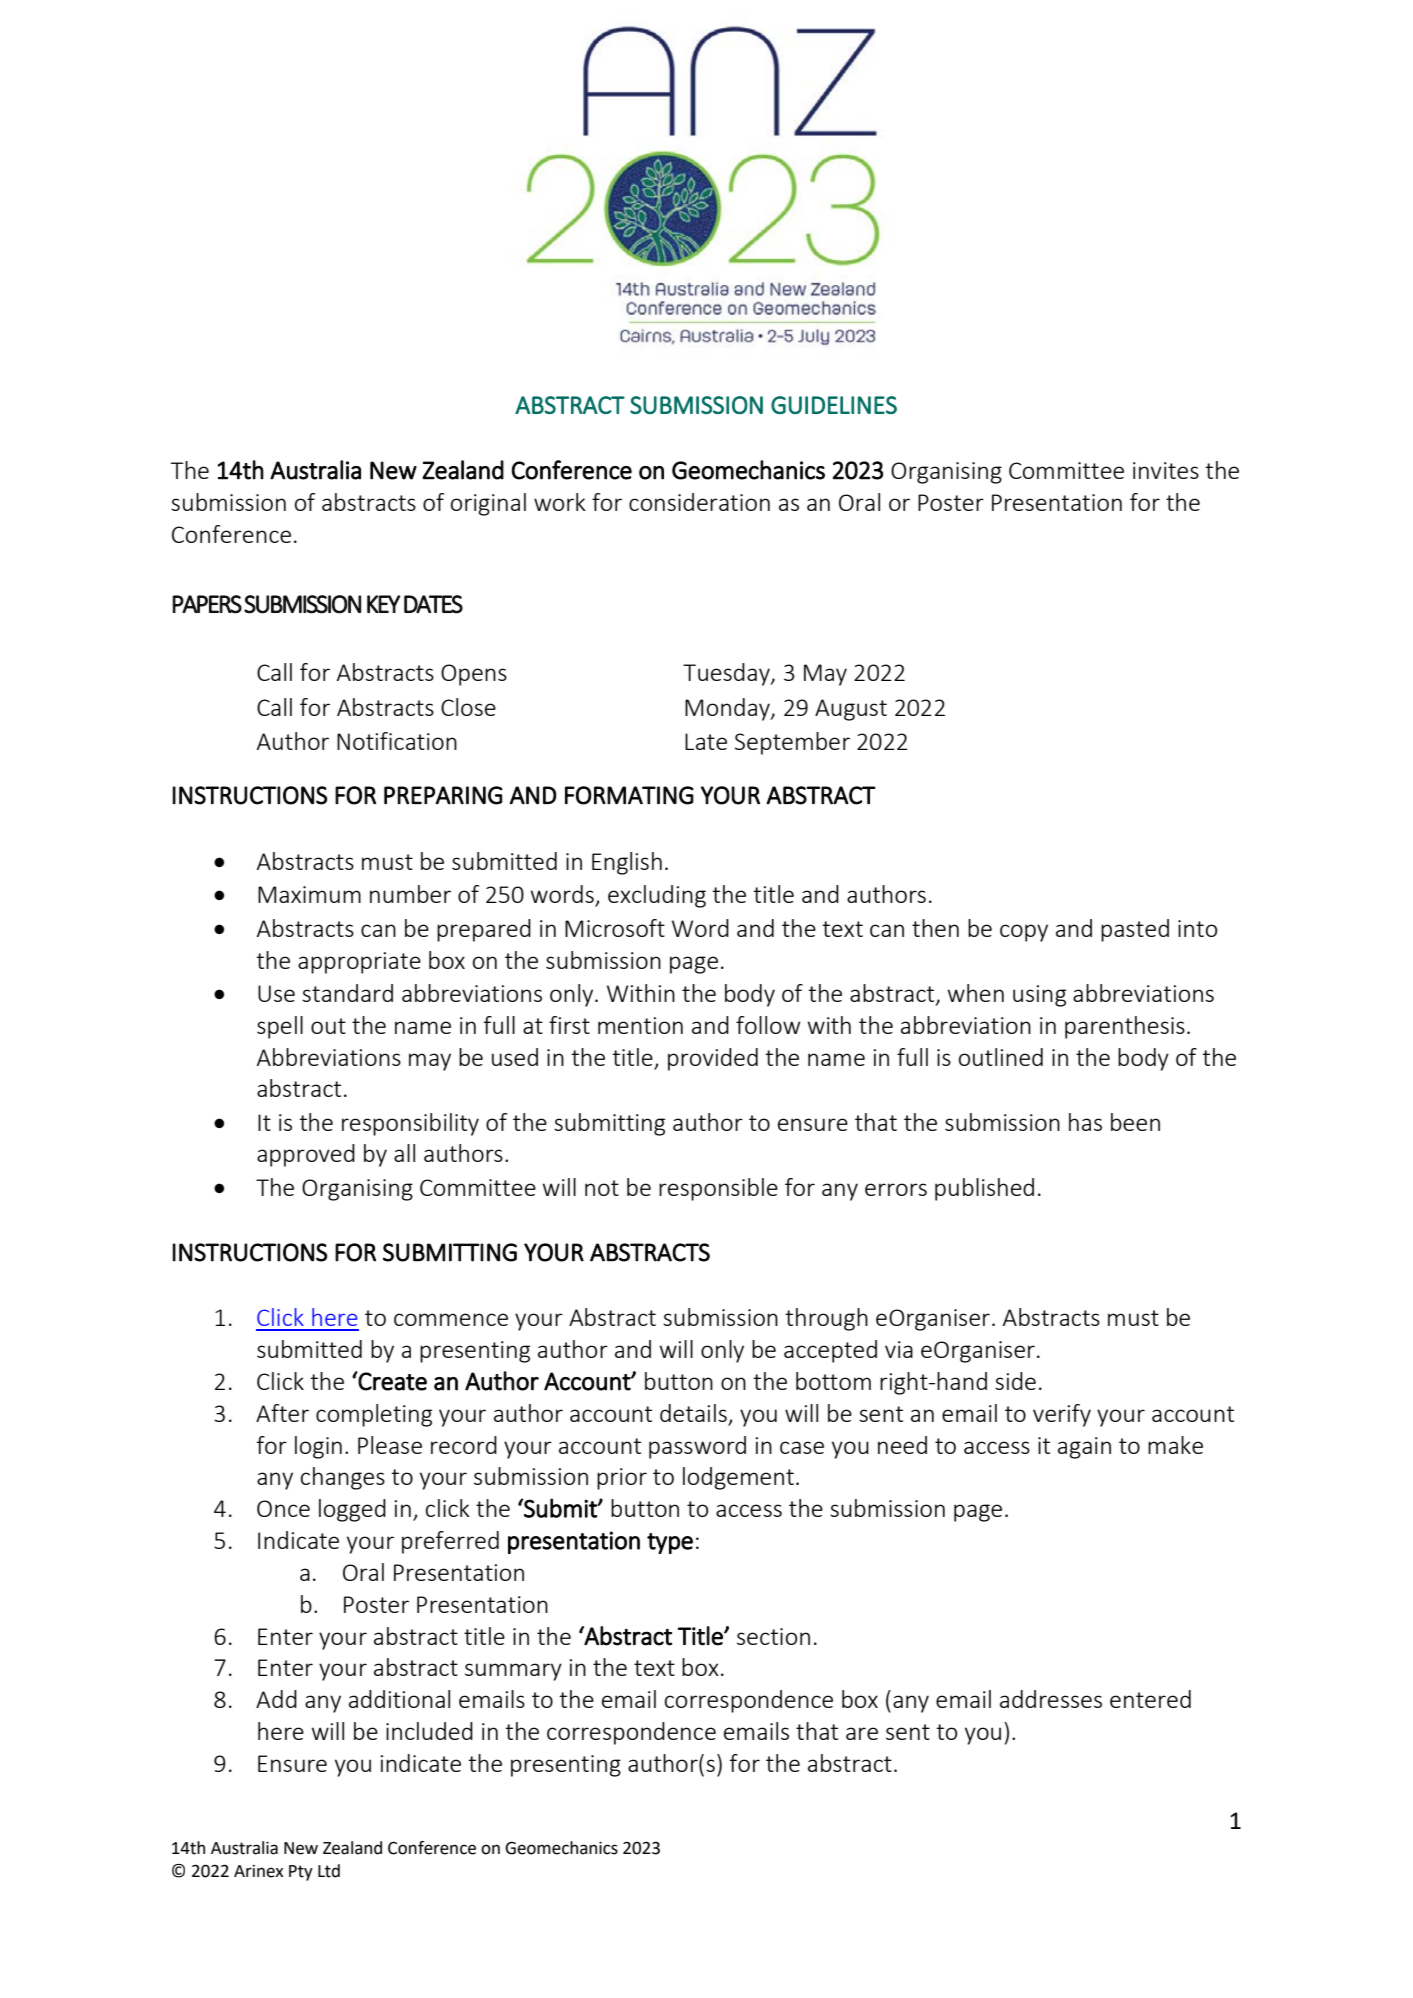 Image resolution: width=1413 pixels, height=1998 pixels. Describe the element at coordinates (718, 1189) in the document. I see `responsible` at that location.
